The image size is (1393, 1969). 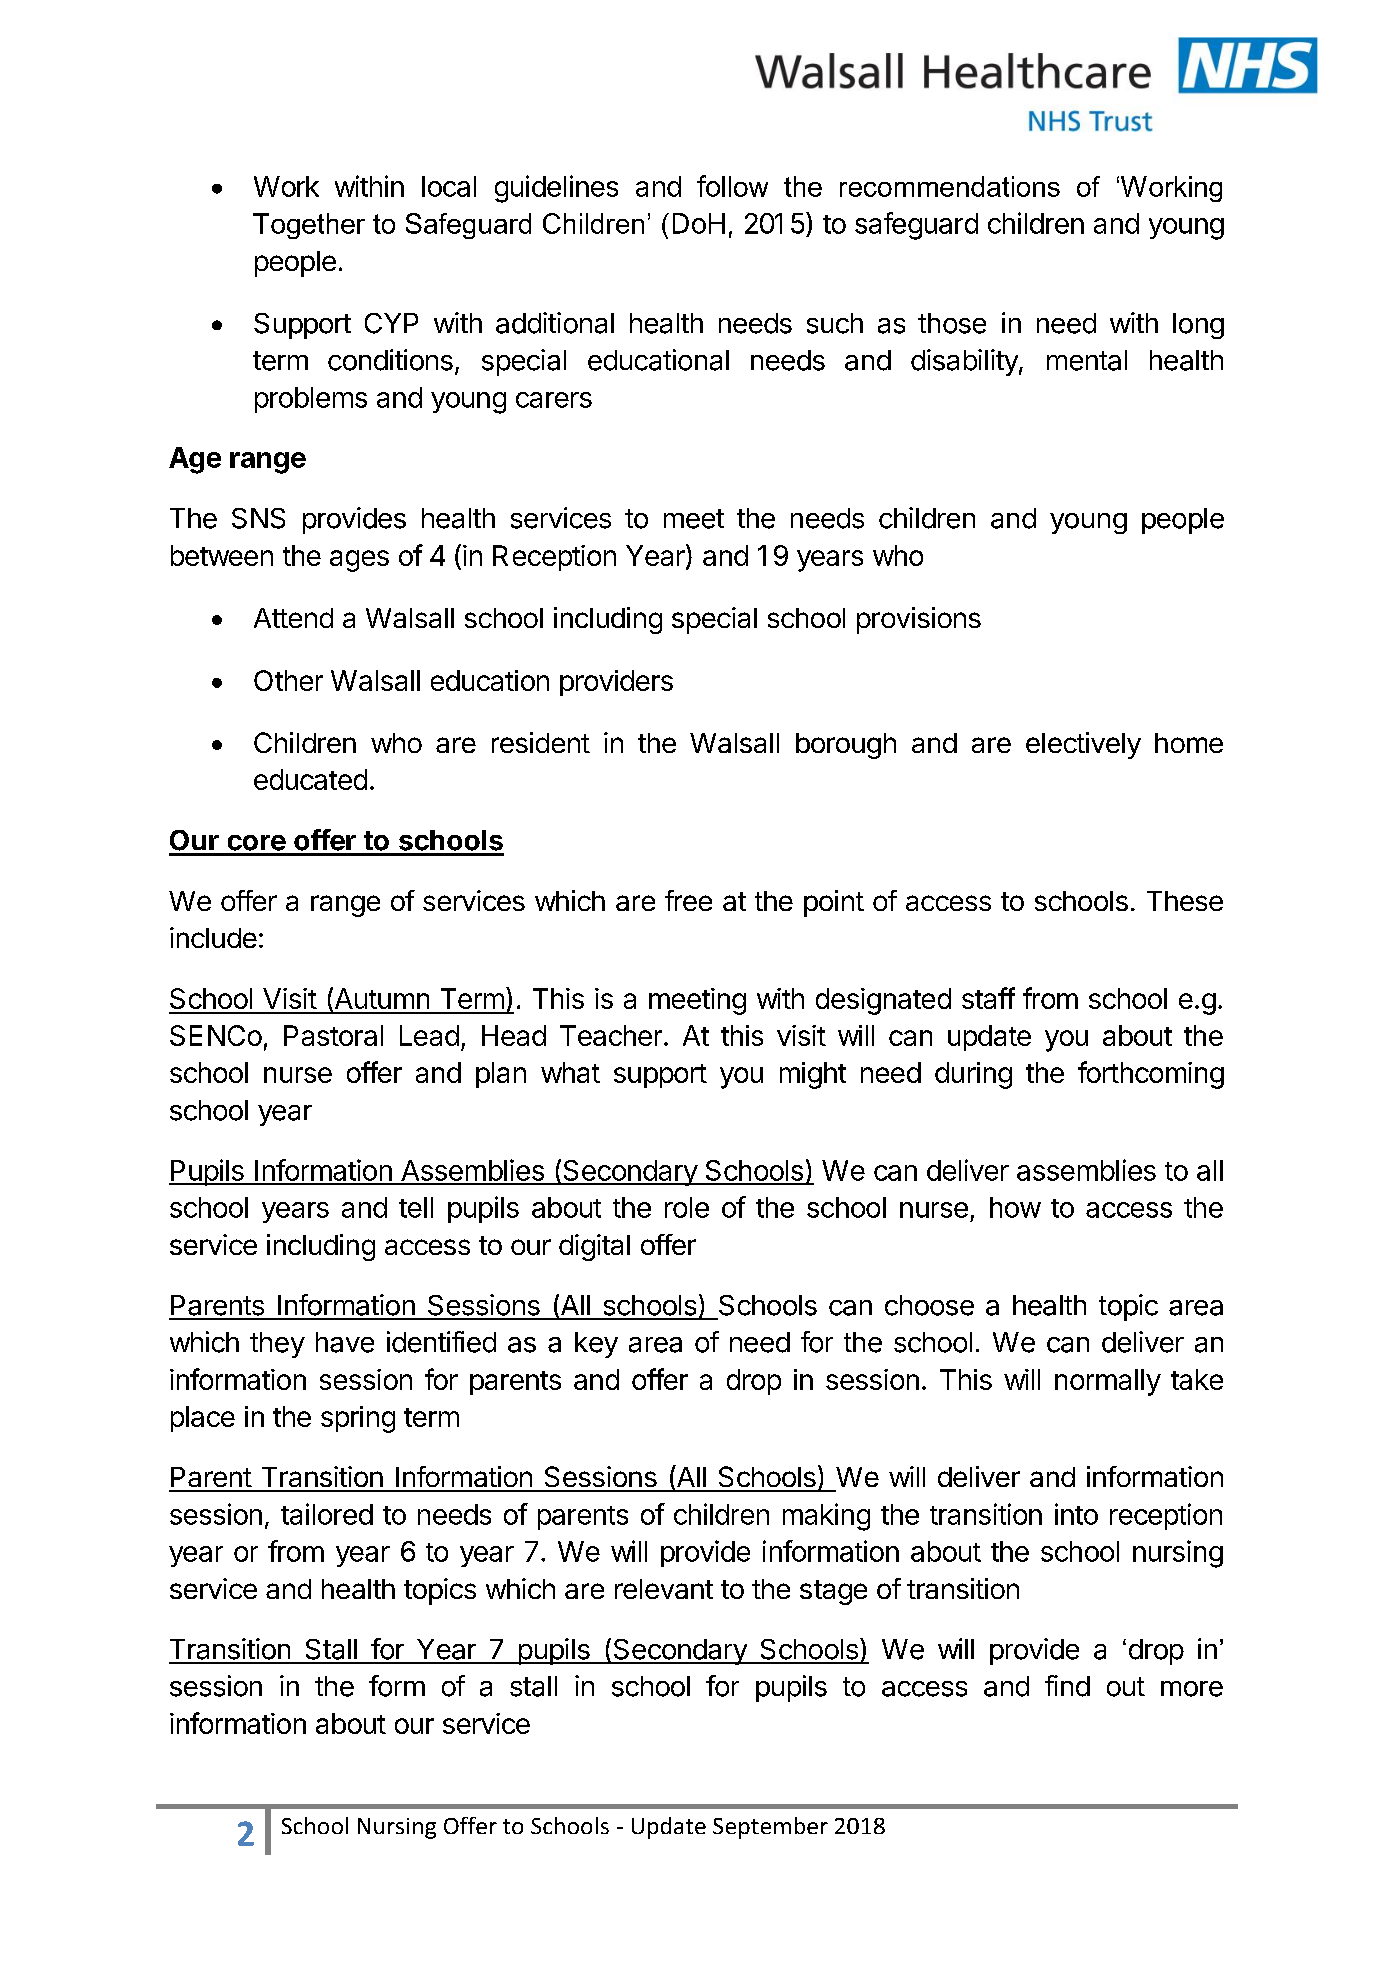 I want to click on tailored, so click(x=327, y=1514).
